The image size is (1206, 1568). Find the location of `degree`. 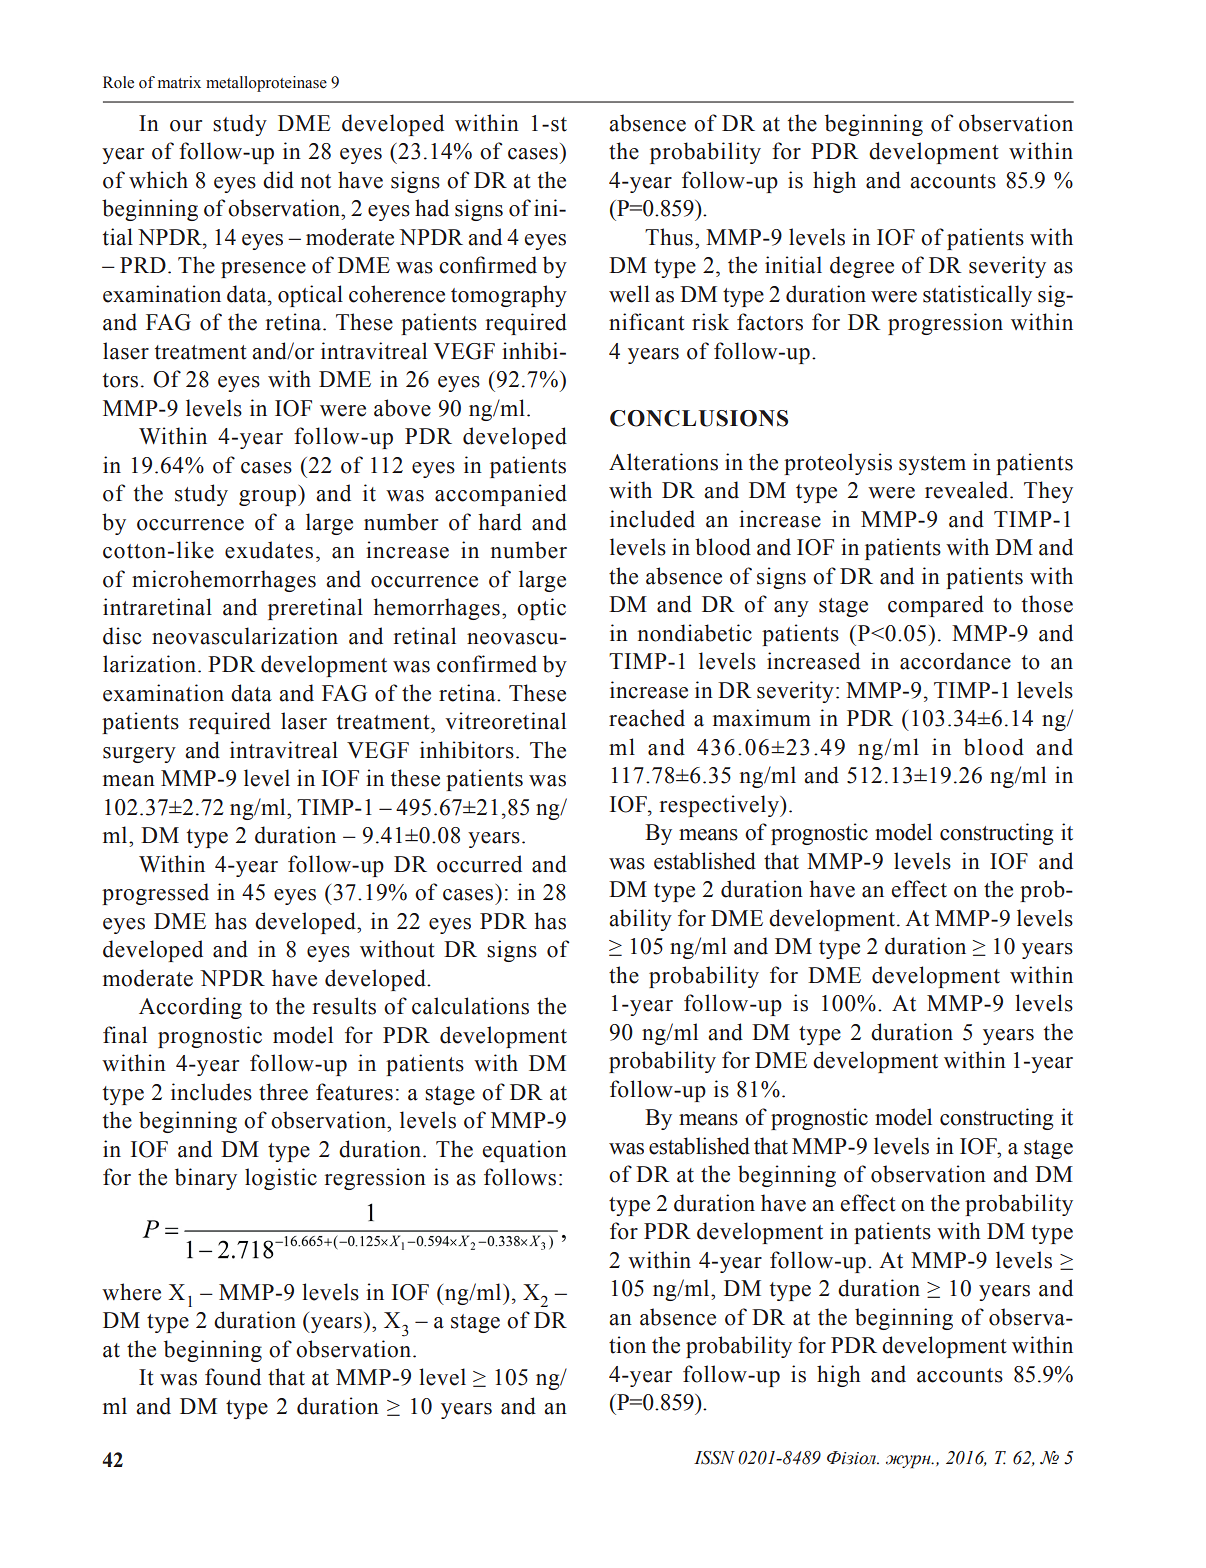

degree is located at coordinates (862, 267).
